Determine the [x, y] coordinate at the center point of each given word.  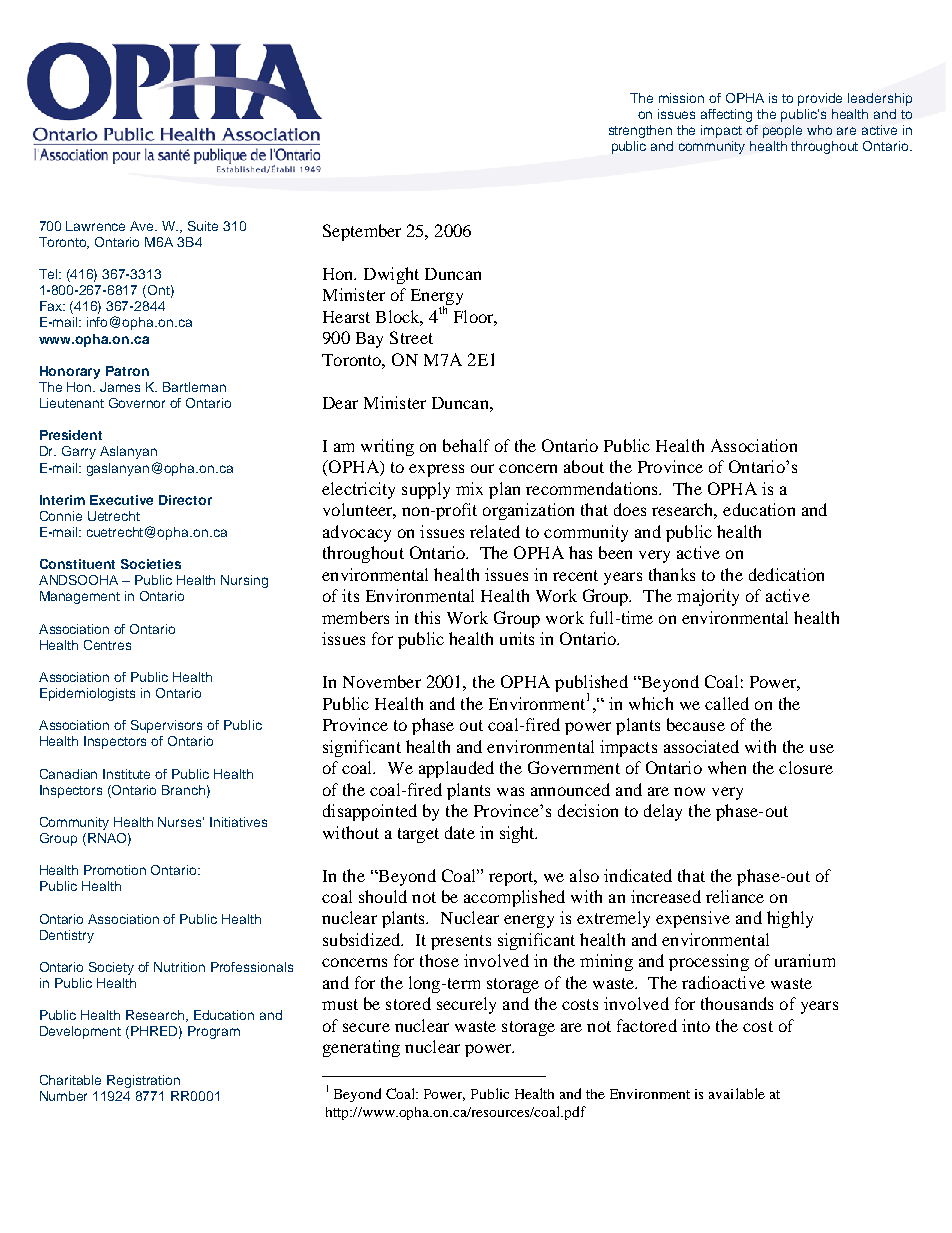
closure [806, 767]
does [630, 509]
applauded [456, 769]
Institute [126, 774]
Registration [143, 1081]
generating [361, 1048]
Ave [143, 226]
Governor [137, 403]
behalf [466, 445]
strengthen [640, 131]
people [782, 131]
